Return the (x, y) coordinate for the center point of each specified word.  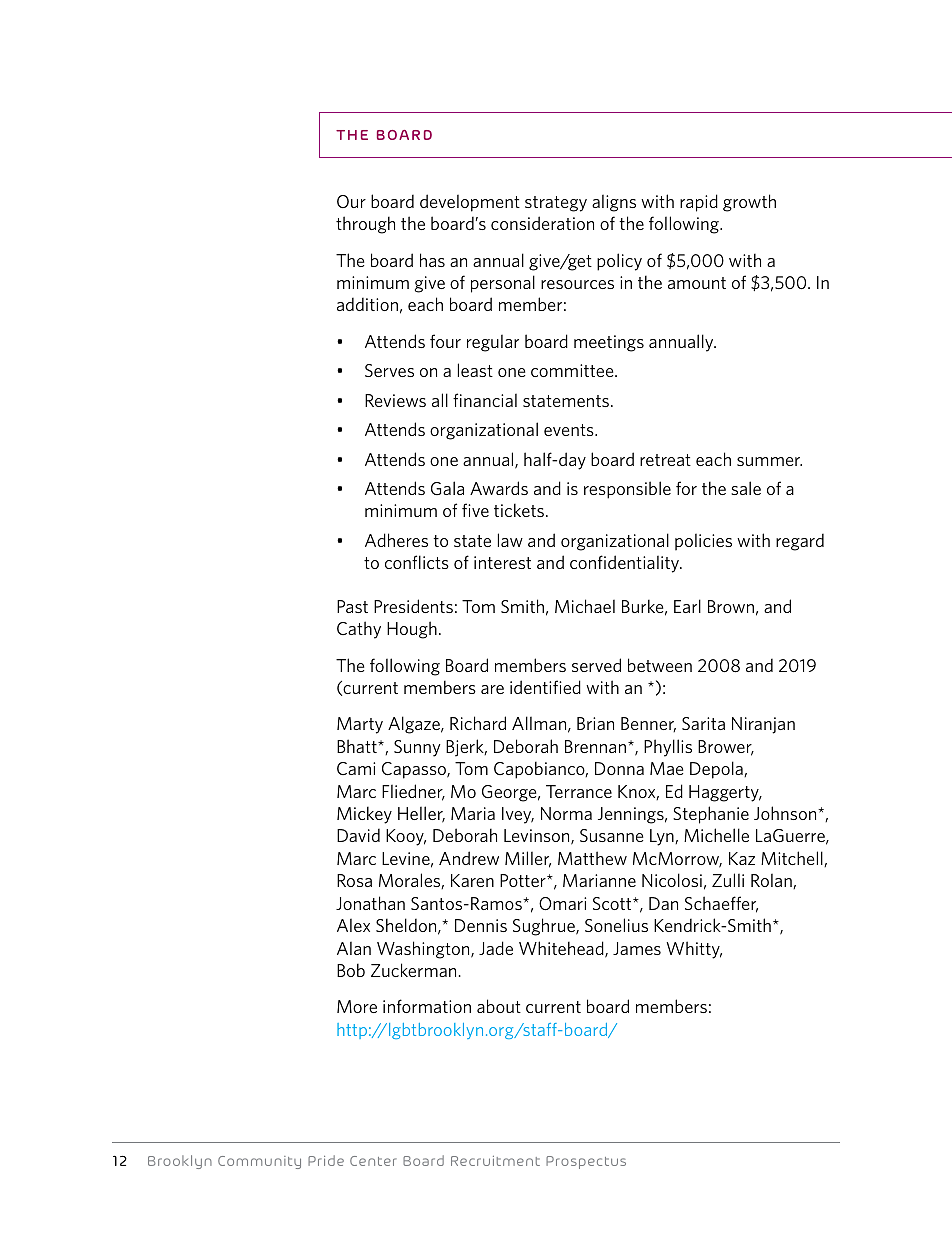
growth (749, 203)
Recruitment (495, 1161)
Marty (360, 725)
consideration (542, 223)
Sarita (703, 723)
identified (545, 687)
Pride (326, 1160)
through (365, 225)
